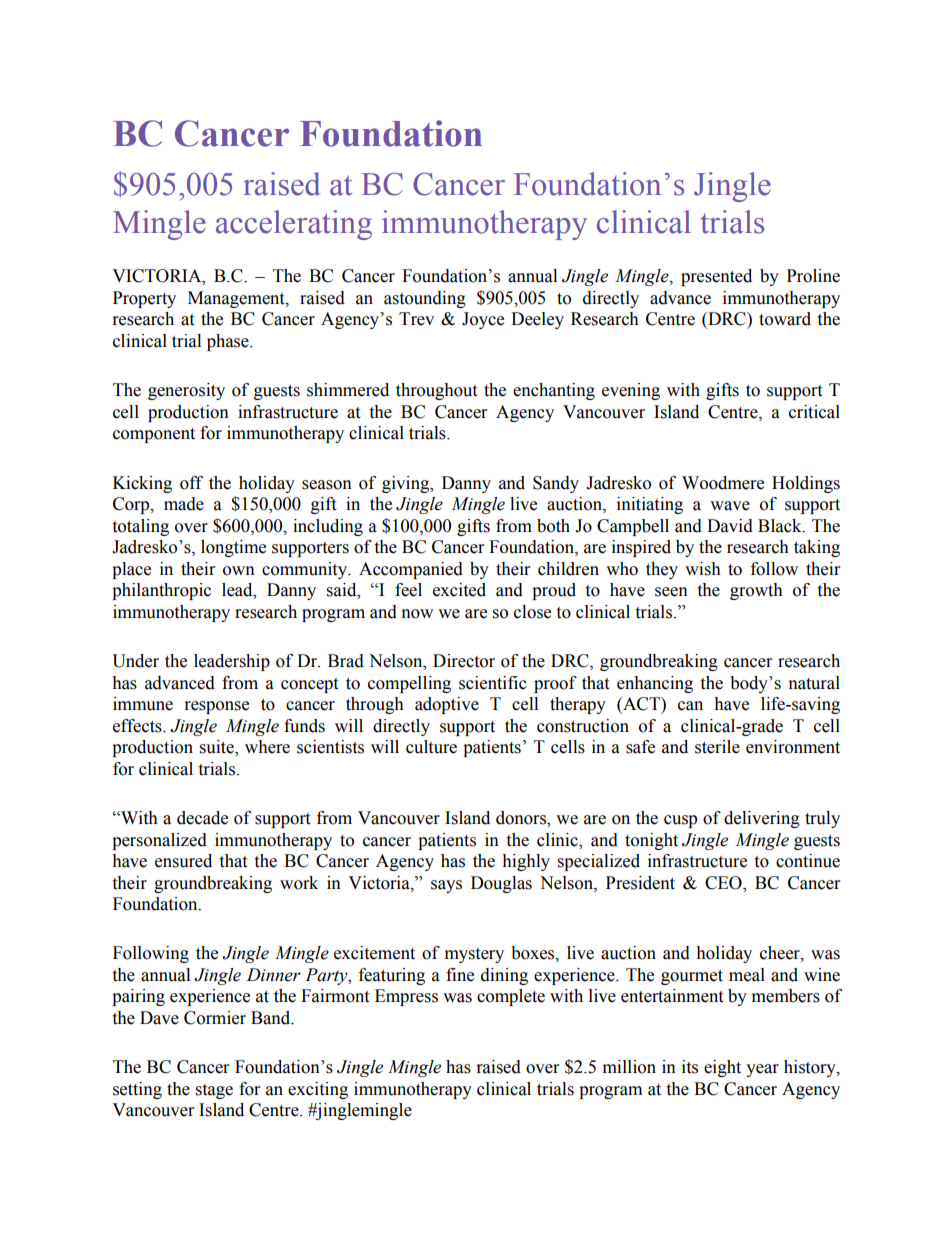  What do you see at coordinates (237, 299) in the screenshot?
I see `Management` at bounding box center [237, 299].
